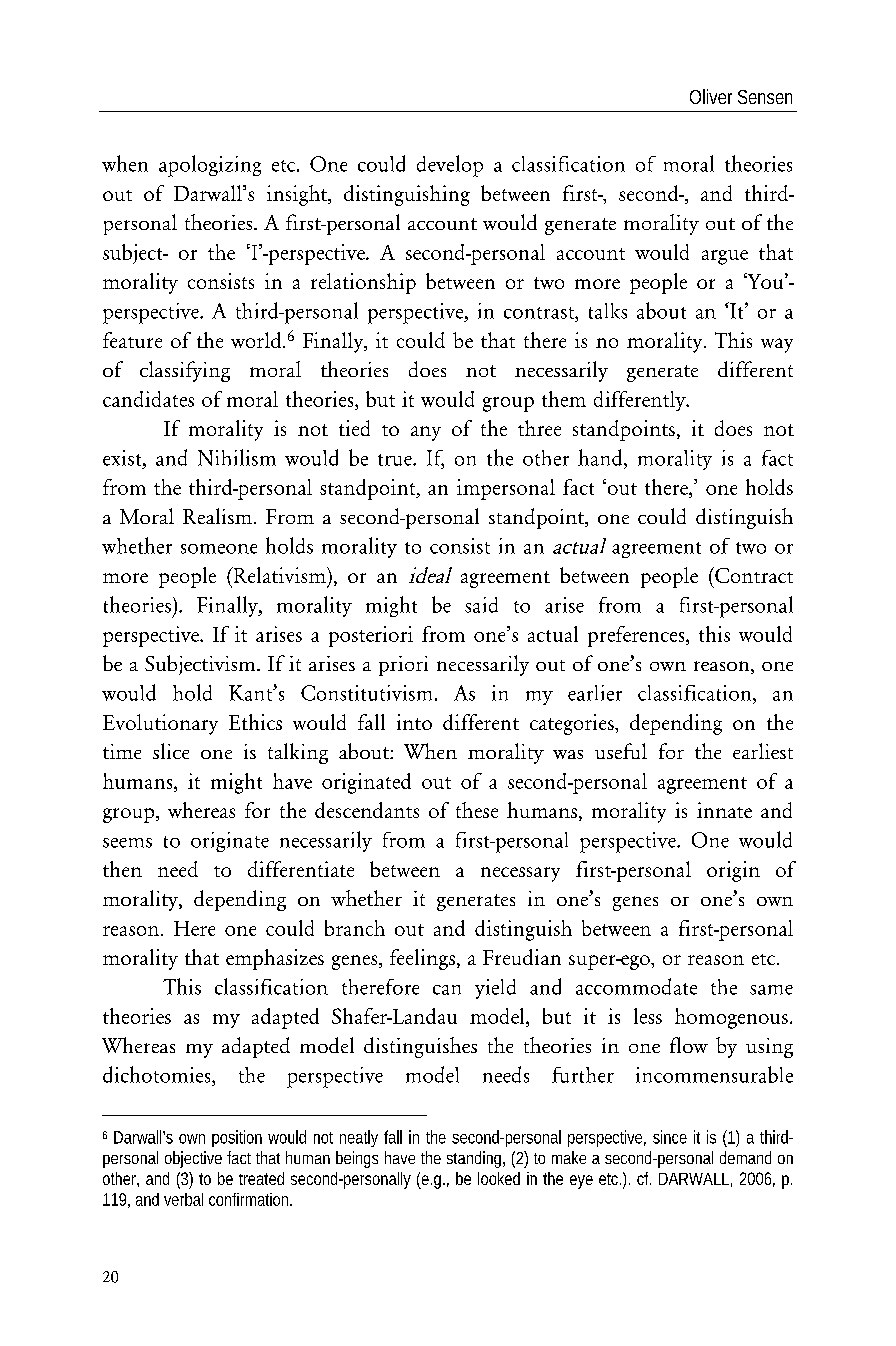 The image size is (896, 1346). What do you see at coordinates (724, 810) in the screenshot?
I see `innate` at bounding box center [724, 810].
